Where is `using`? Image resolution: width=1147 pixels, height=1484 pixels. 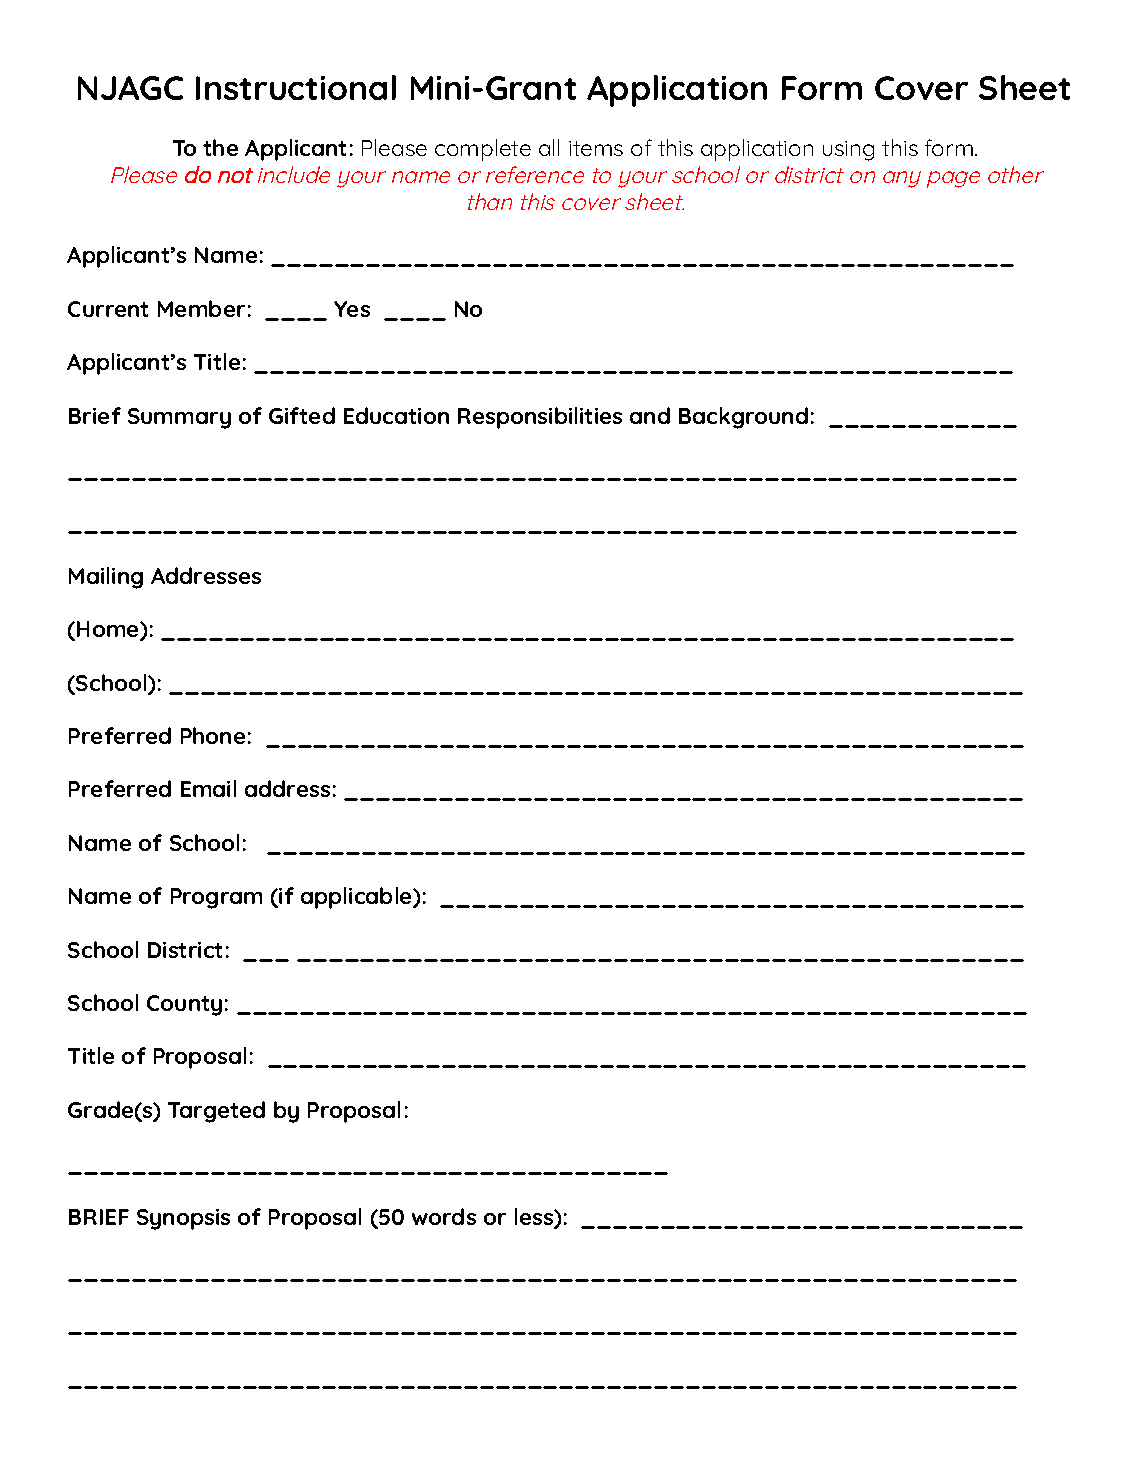
using is located at coordinates (848, 151).
